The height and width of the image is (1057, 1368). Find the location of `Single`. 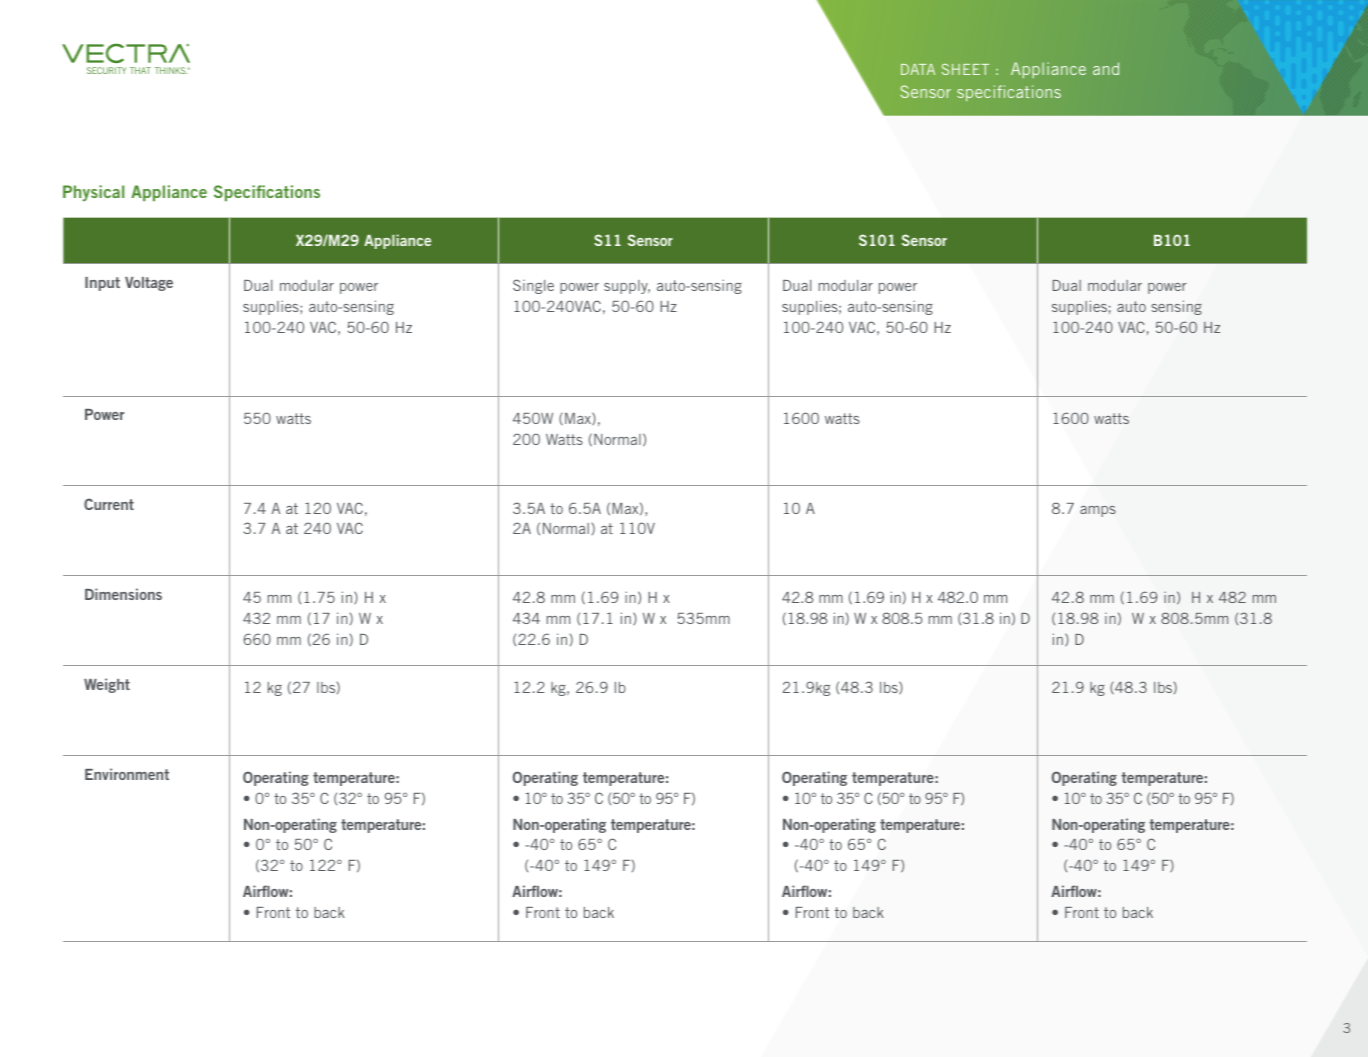

Single is located at coordinates (533, 286).
